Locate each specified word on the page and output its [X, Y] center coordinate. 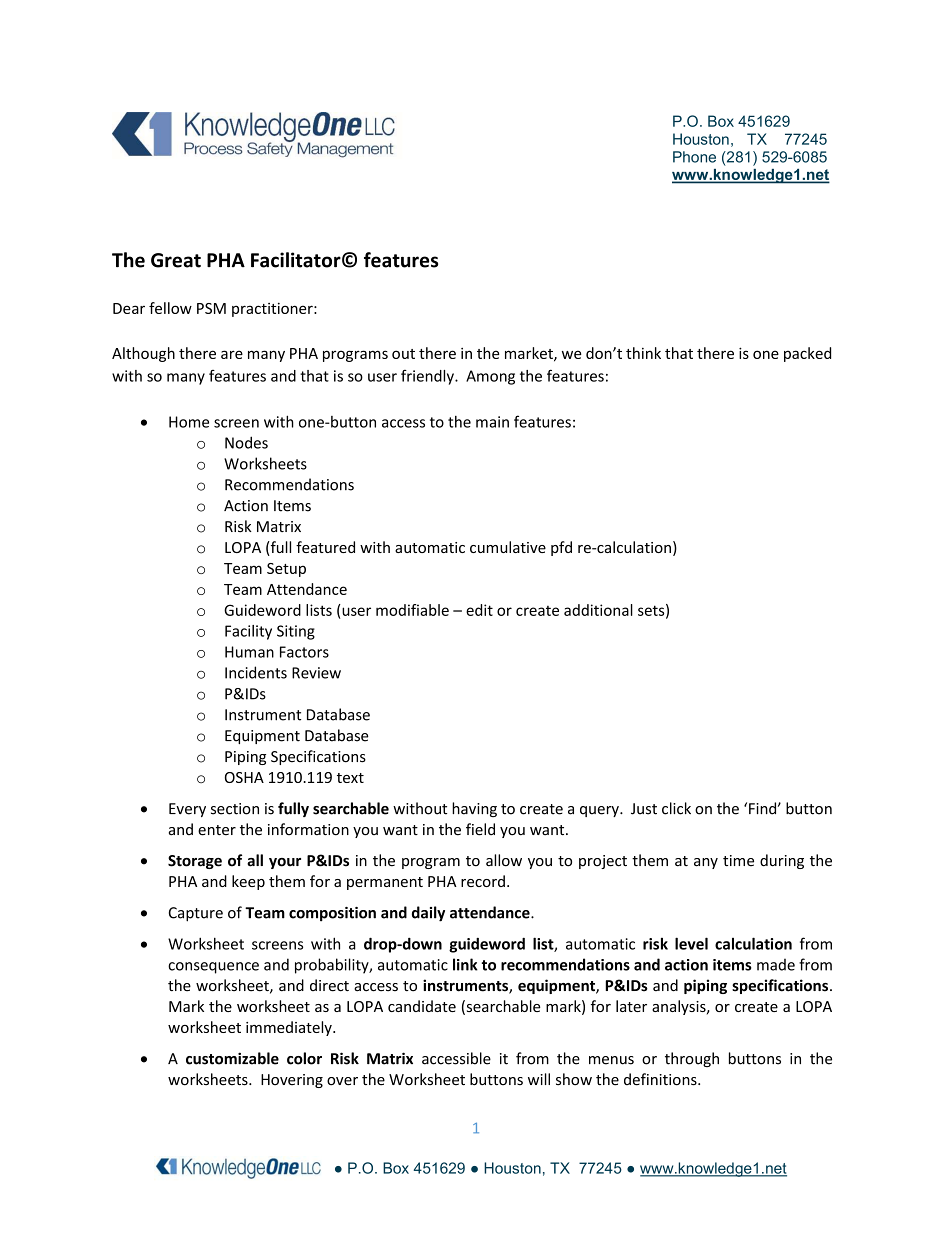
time [738, 861]
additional [598, 610]
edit [479, 610]
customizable [232, 1058]
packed [807, 354]
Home [189, 422]
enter [217, 830]
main [492, 422]
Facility [248, 632]
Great [176, 260]
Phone [694, 157]
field [480, 829]
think [643, 353]
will [539, 1079]
